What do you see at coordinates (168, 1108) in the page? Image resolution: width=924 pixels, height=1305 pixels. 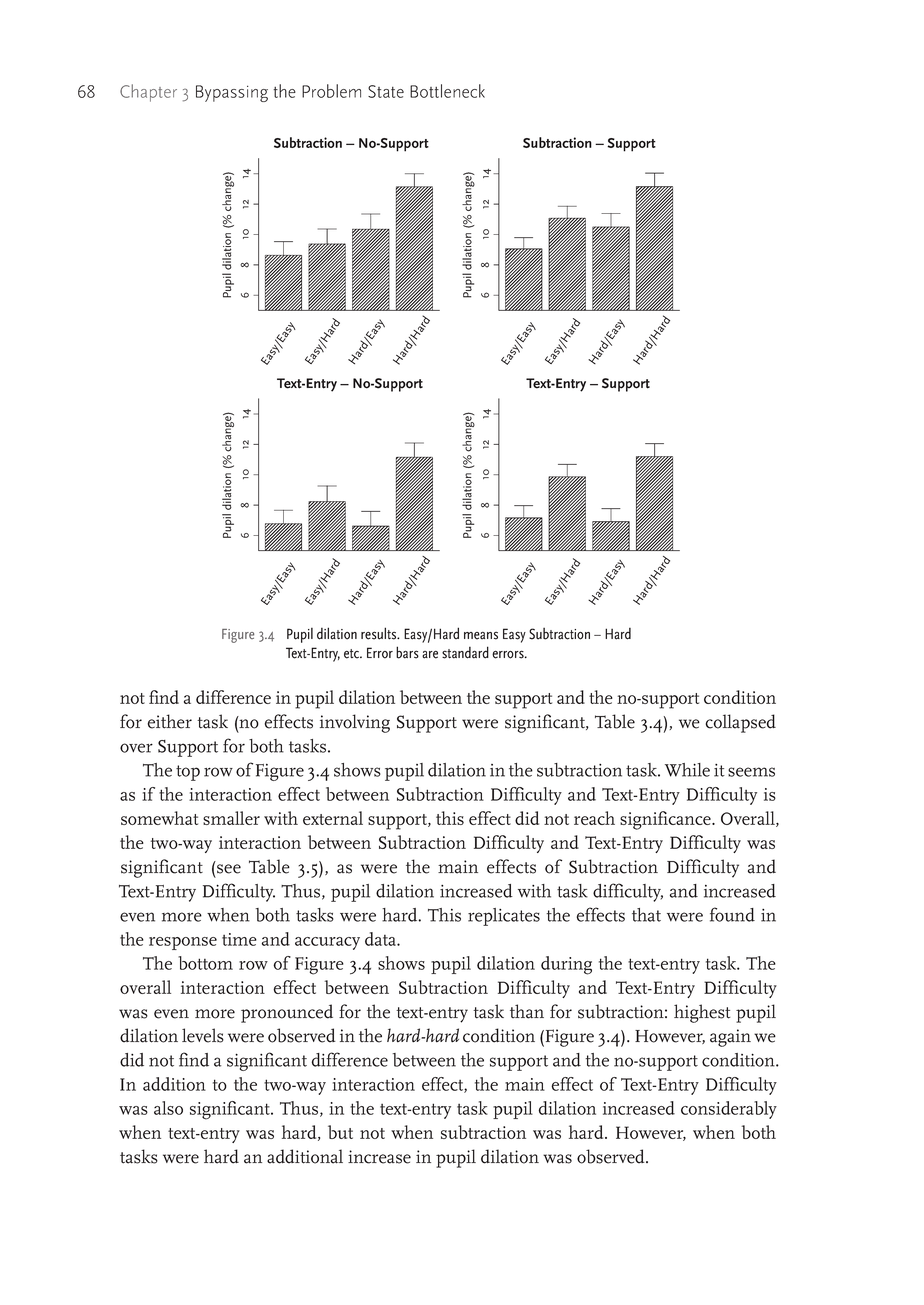 I see `also` at bounding box center [168, 1108].
